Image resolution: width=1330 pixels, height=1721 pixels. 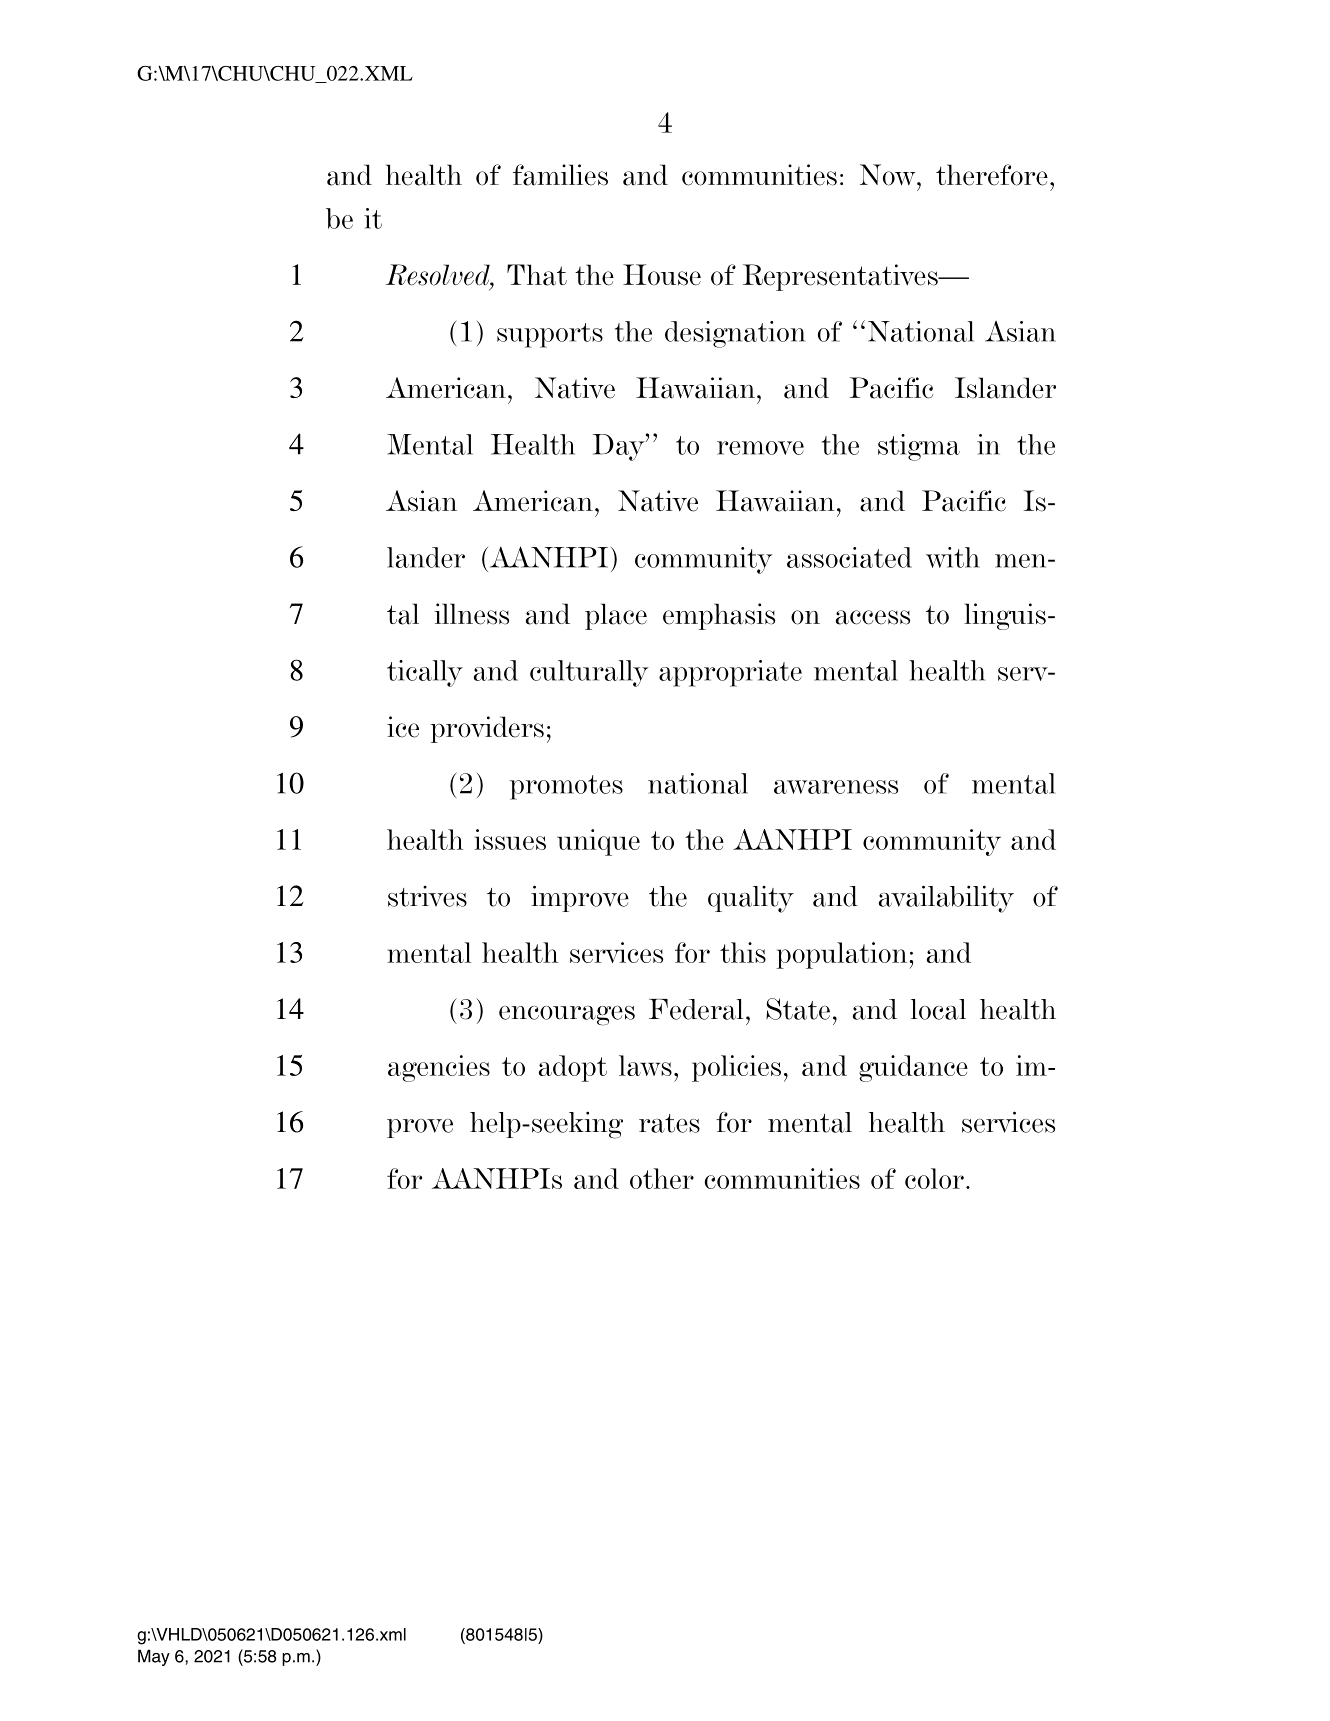 What do you see at coordinates (953, 557) in the page?
I see `with` at bounding box center [953, 557].
